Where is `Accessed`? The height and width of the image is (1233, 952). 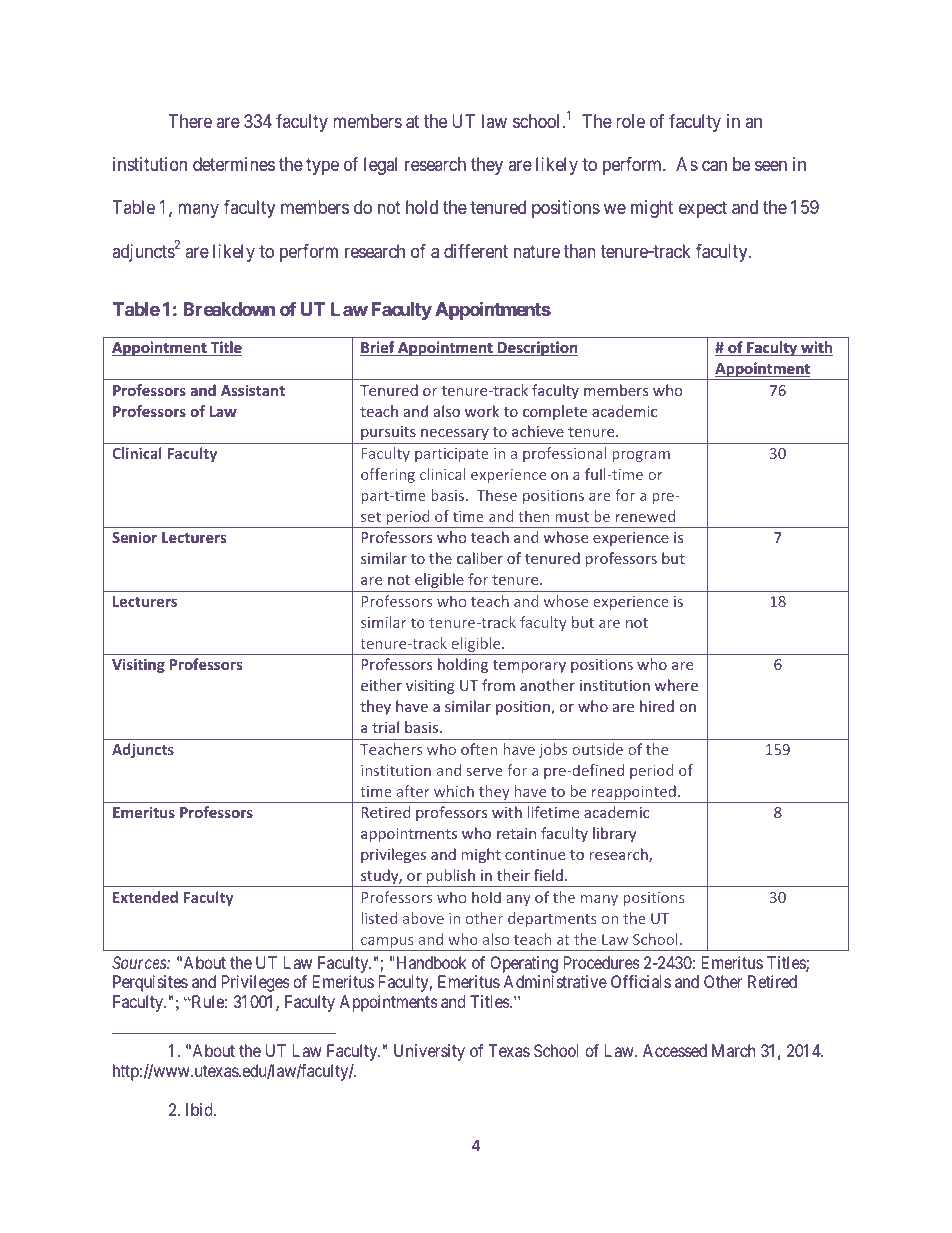 Accessed is located at coordinates (675, 1050).
